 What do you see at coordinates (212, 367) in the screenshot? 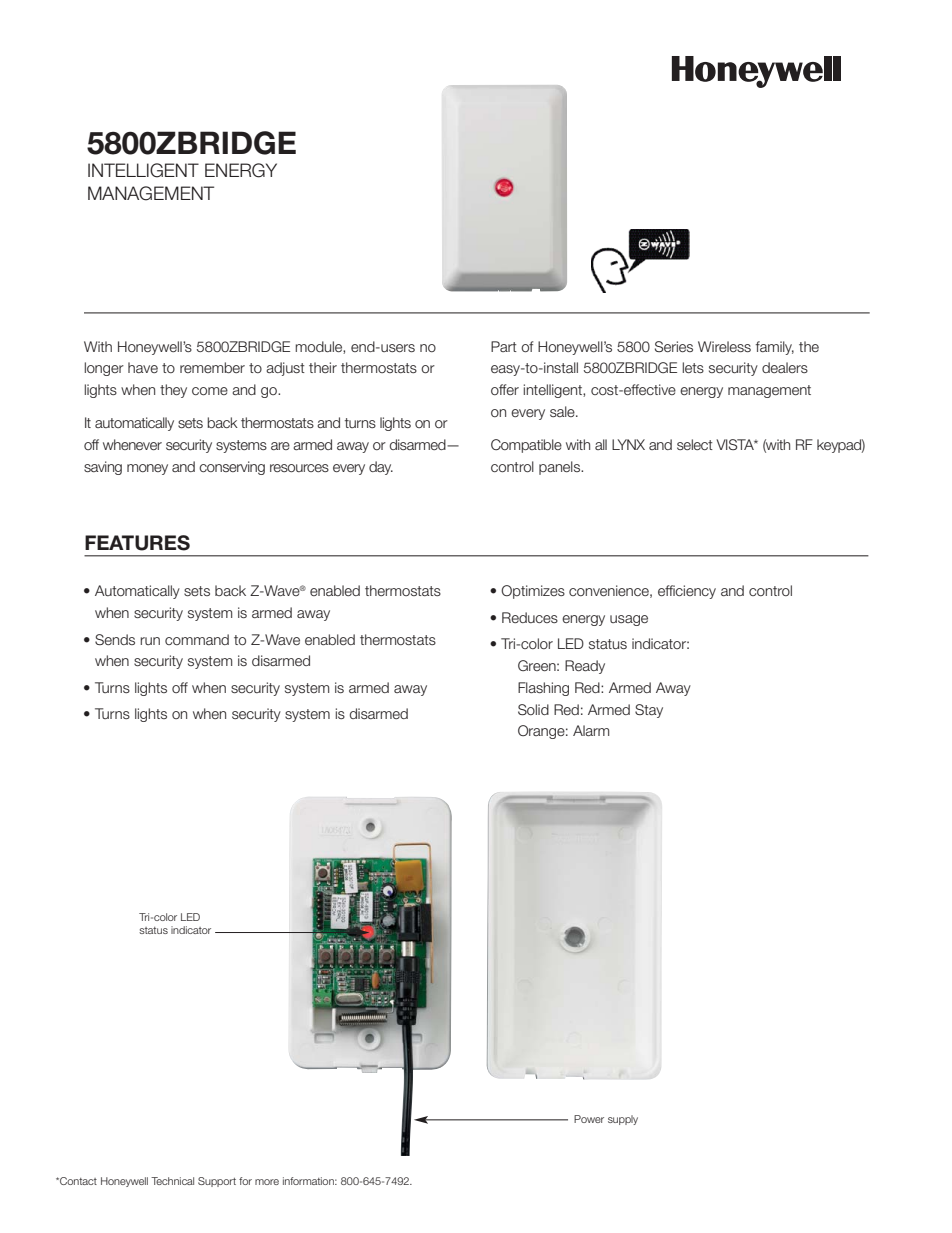
I see `remember` at bounding box center [212, 367].
